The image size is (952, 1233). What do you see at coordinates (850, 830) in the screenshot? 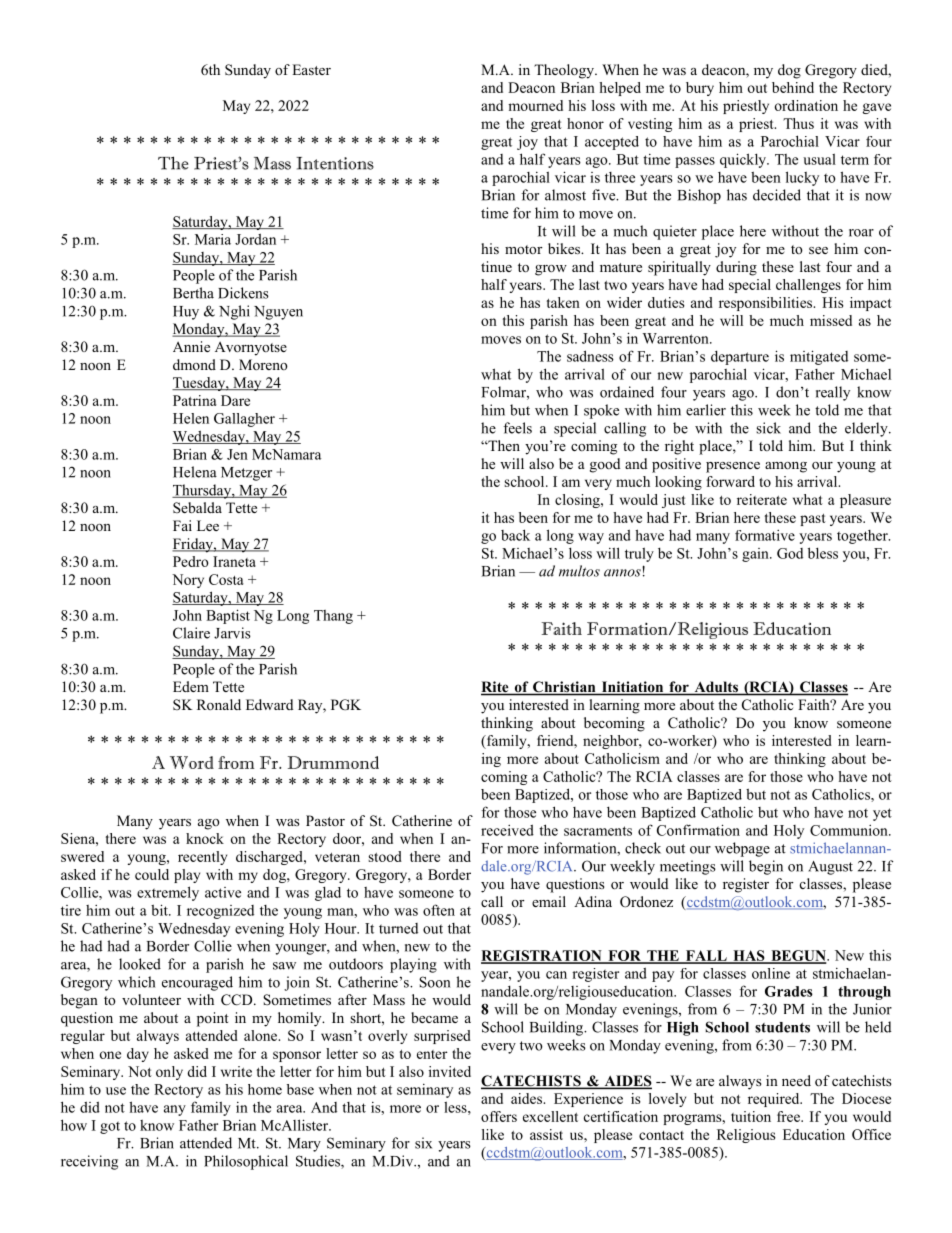
I see `Communion` at bounding box center [850, 830].
